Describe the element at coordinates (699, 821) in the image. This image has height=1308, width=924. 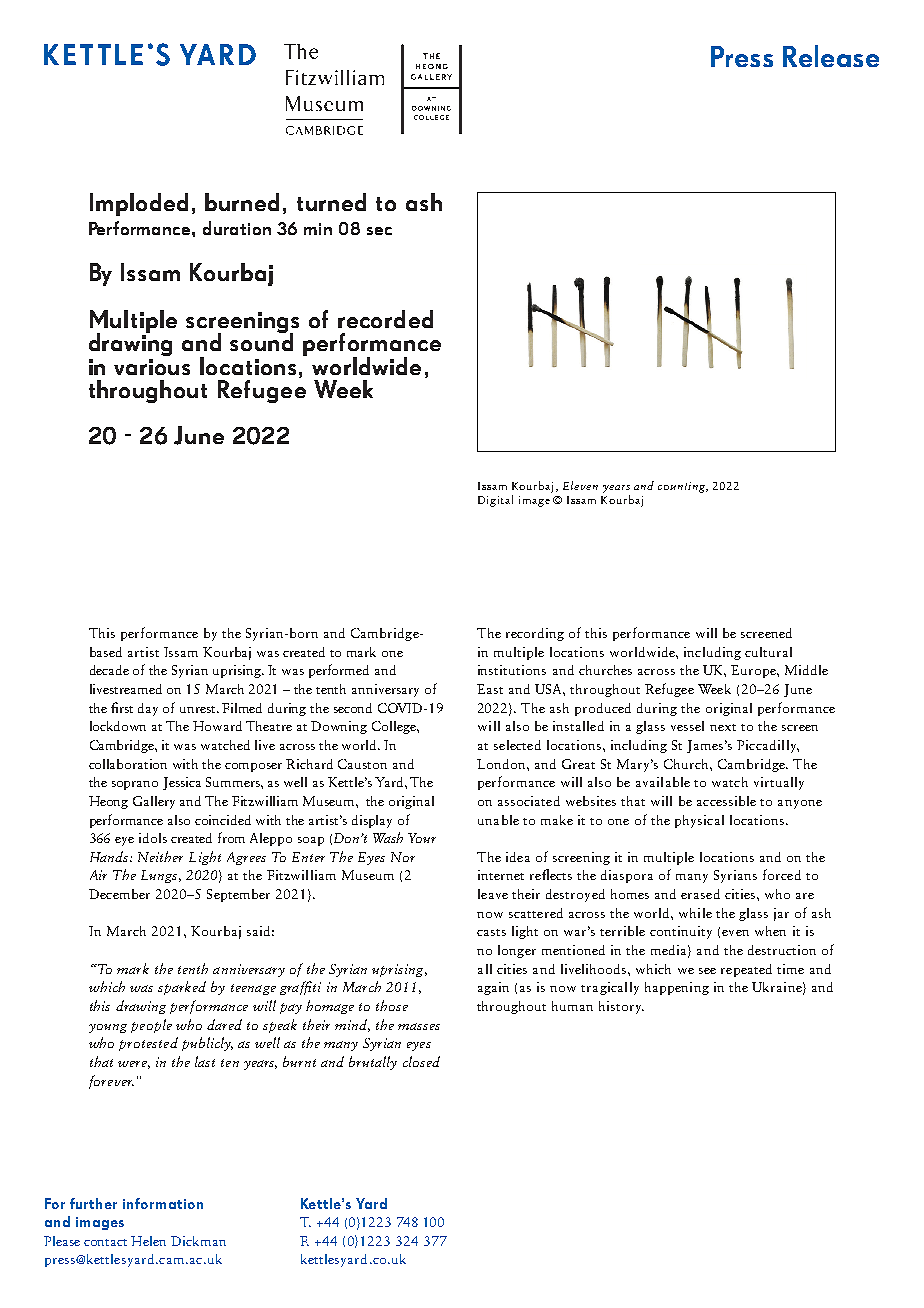
I see `physical` at that location.
